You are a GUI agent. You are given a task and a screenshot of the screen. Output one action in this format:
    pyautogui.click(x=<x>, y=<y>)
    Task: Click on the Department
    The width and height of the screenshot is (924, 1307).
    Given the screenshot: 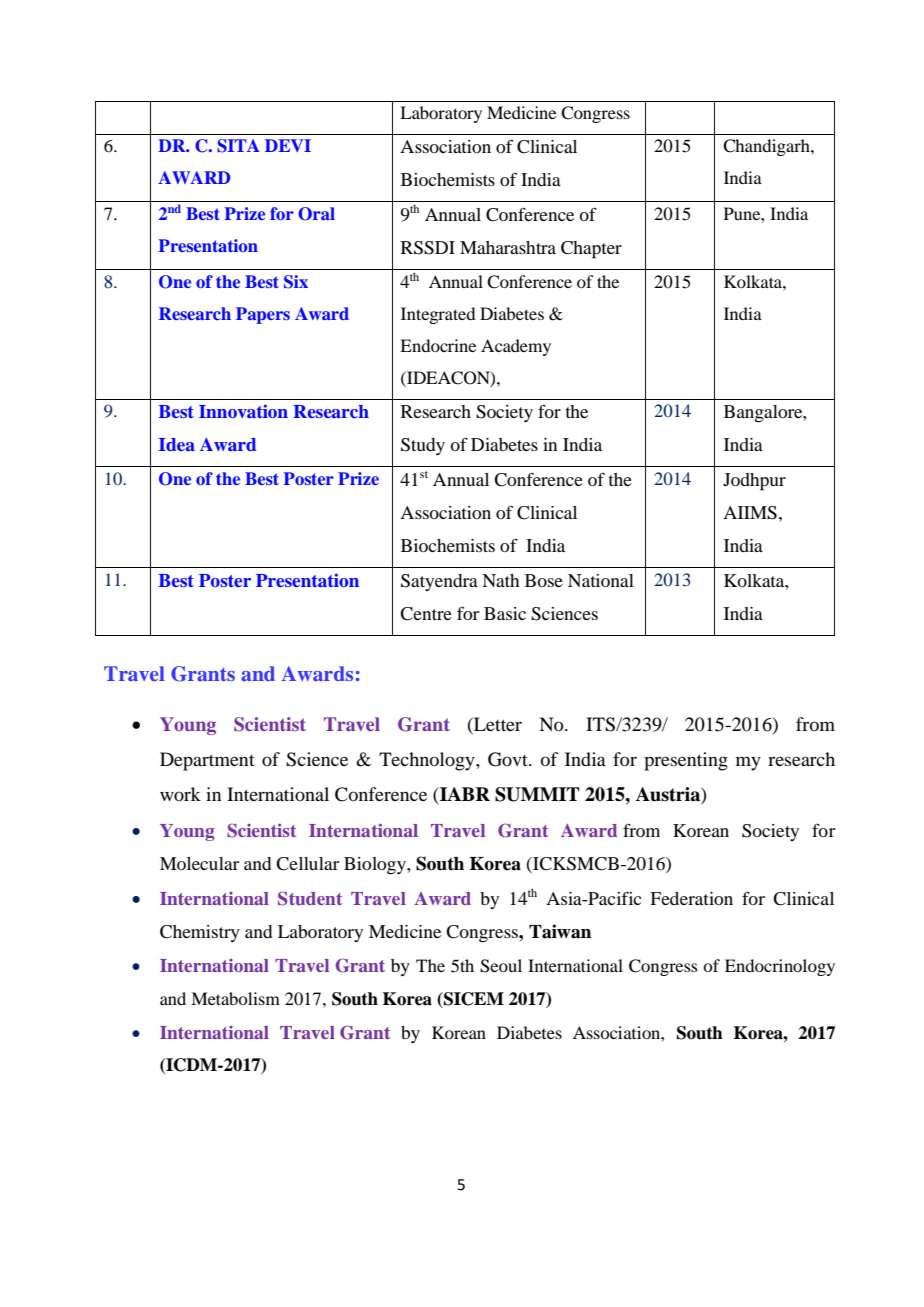 What is the action you would take?
    pyautogui.click(x=207, y=761)
